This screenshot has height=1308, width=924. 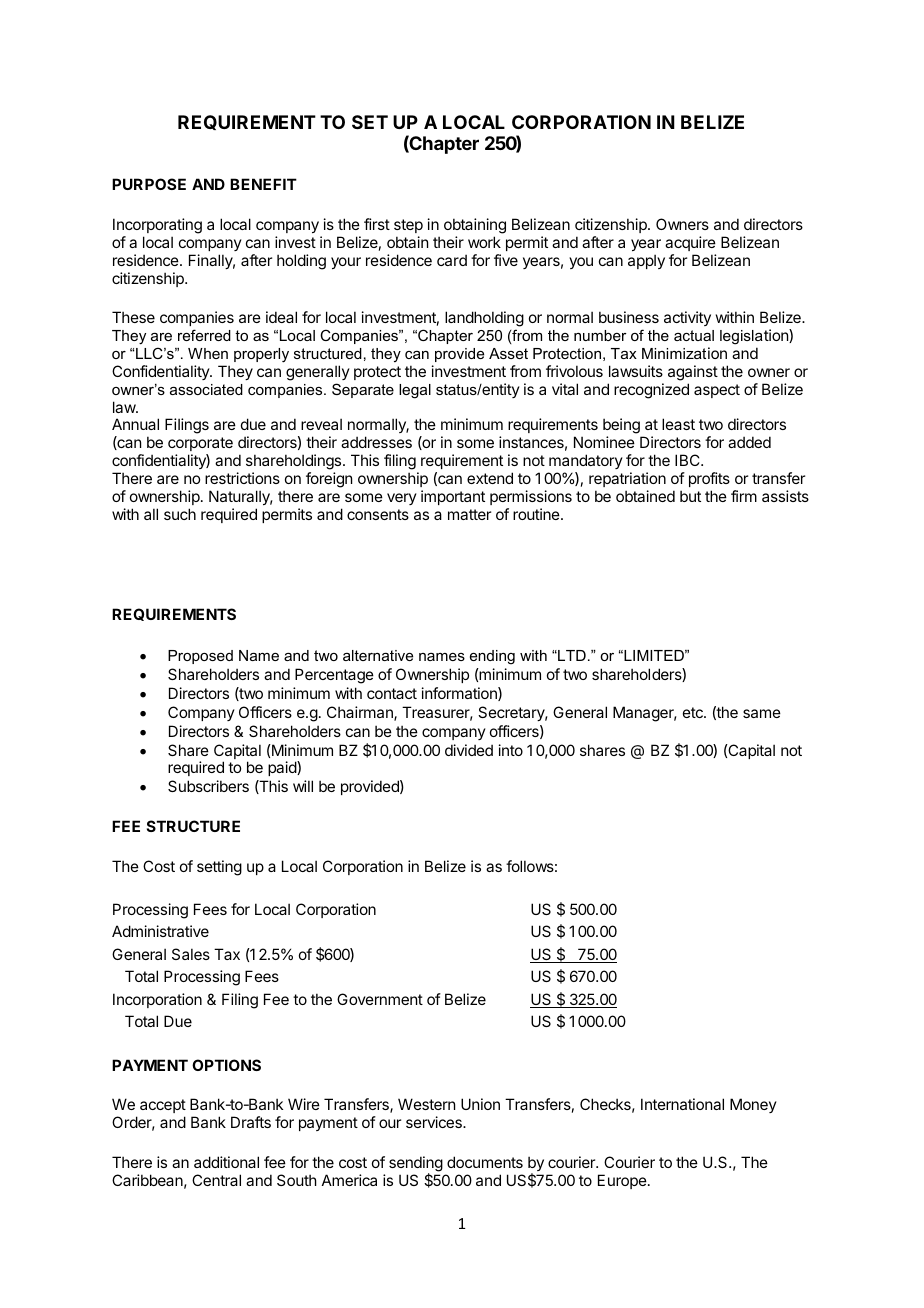 I want to click on documents, so click(x=485, y=1162).
